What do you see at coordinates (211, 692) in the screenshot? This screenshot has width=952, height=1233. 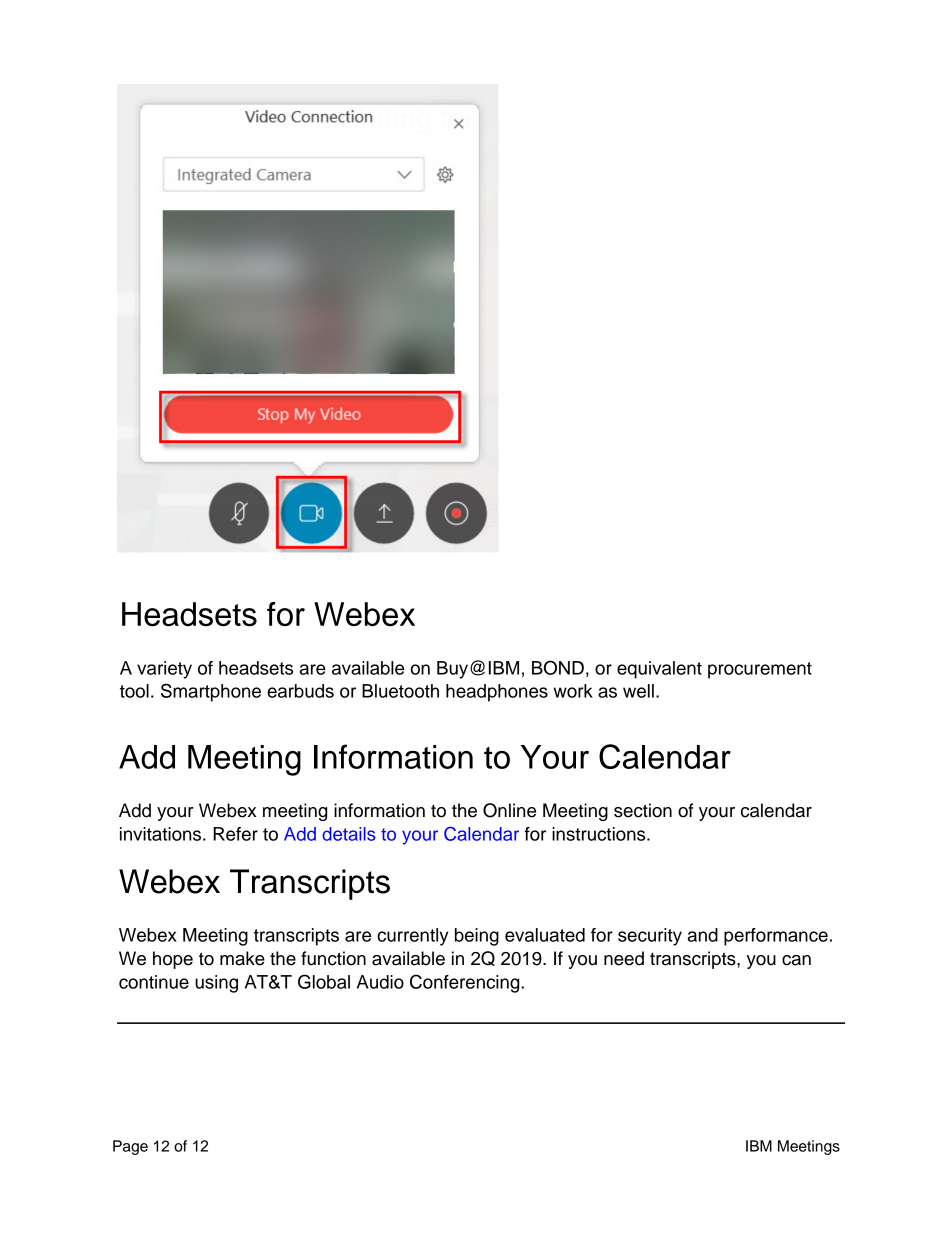 I see `Smartphone` at bounding box center [211, 692].
